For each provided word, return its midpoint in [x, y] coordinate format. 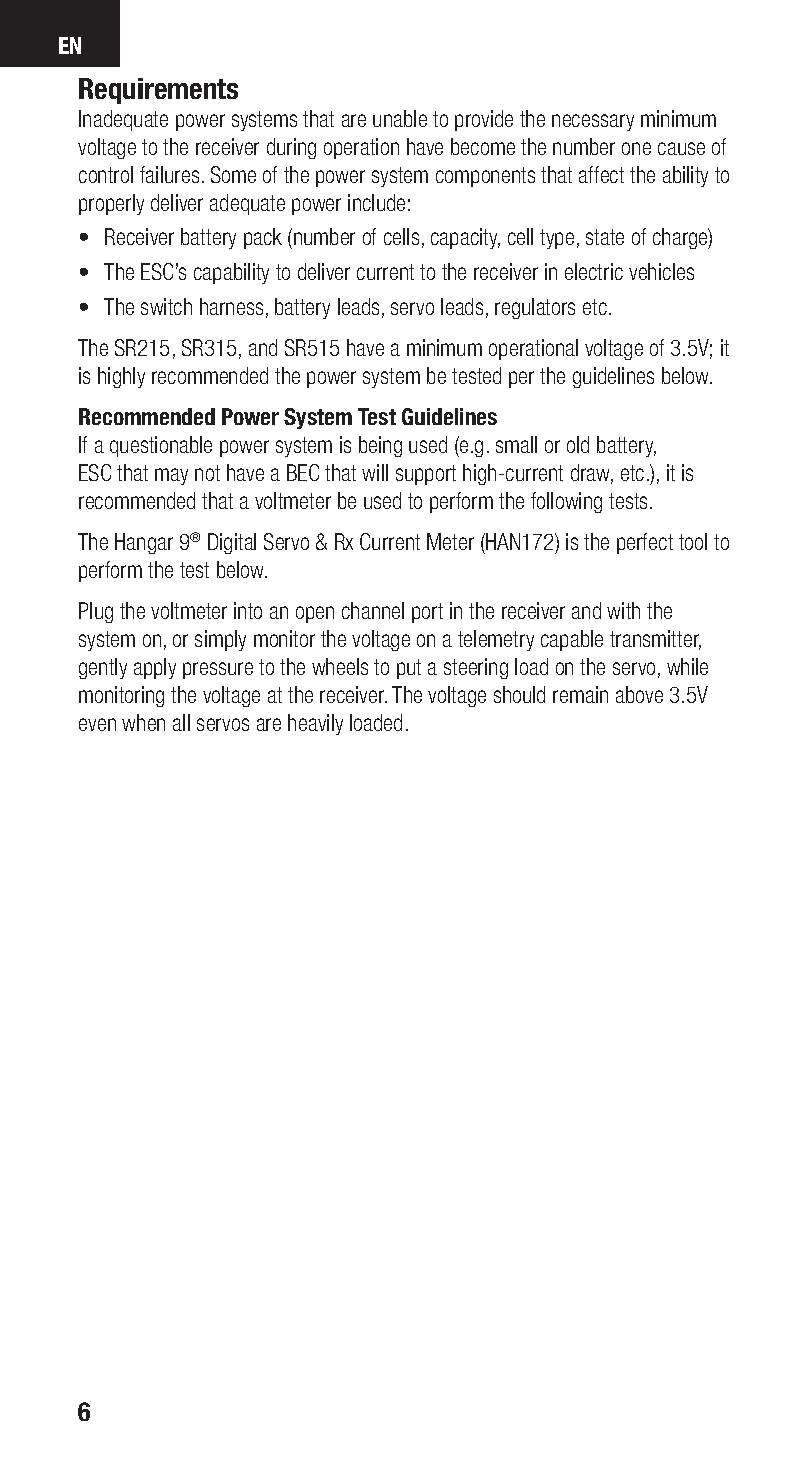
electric [594, 271]
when [143, 722]
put [409, 669]
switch [166, 306]
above [639, 694]
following [566, 502]
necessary [593, 122]
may [171, 476]
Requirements [158, 91]
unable [400, 118]
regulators [535, 308]
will [375, 472]
